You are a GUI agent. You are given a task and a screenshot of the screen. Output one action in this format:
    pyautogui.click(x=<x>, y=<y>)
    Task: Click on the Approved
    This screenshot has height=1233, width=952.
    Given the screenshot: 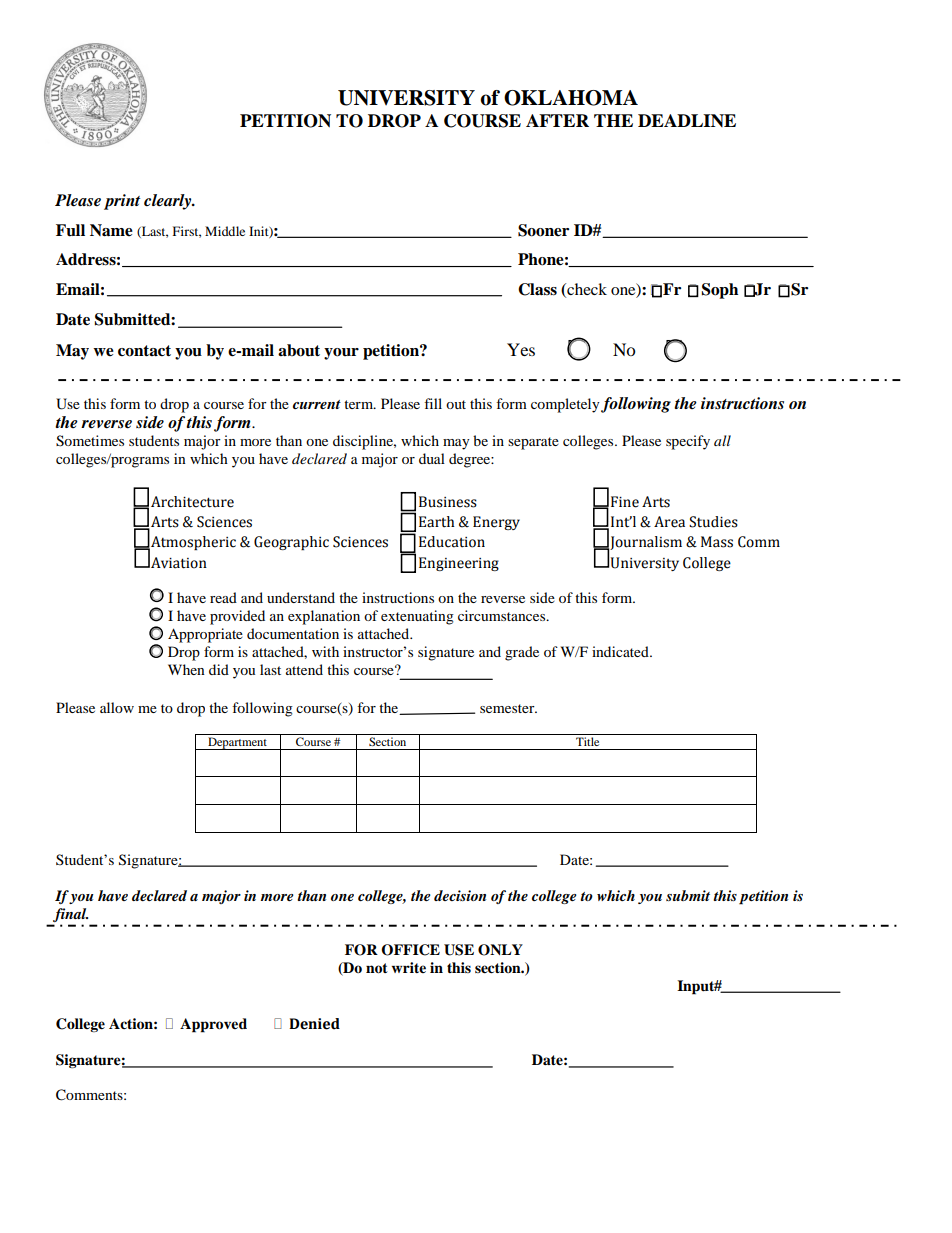 What is the action you would take?
    pyautogui.click(x=213, y=1025)
